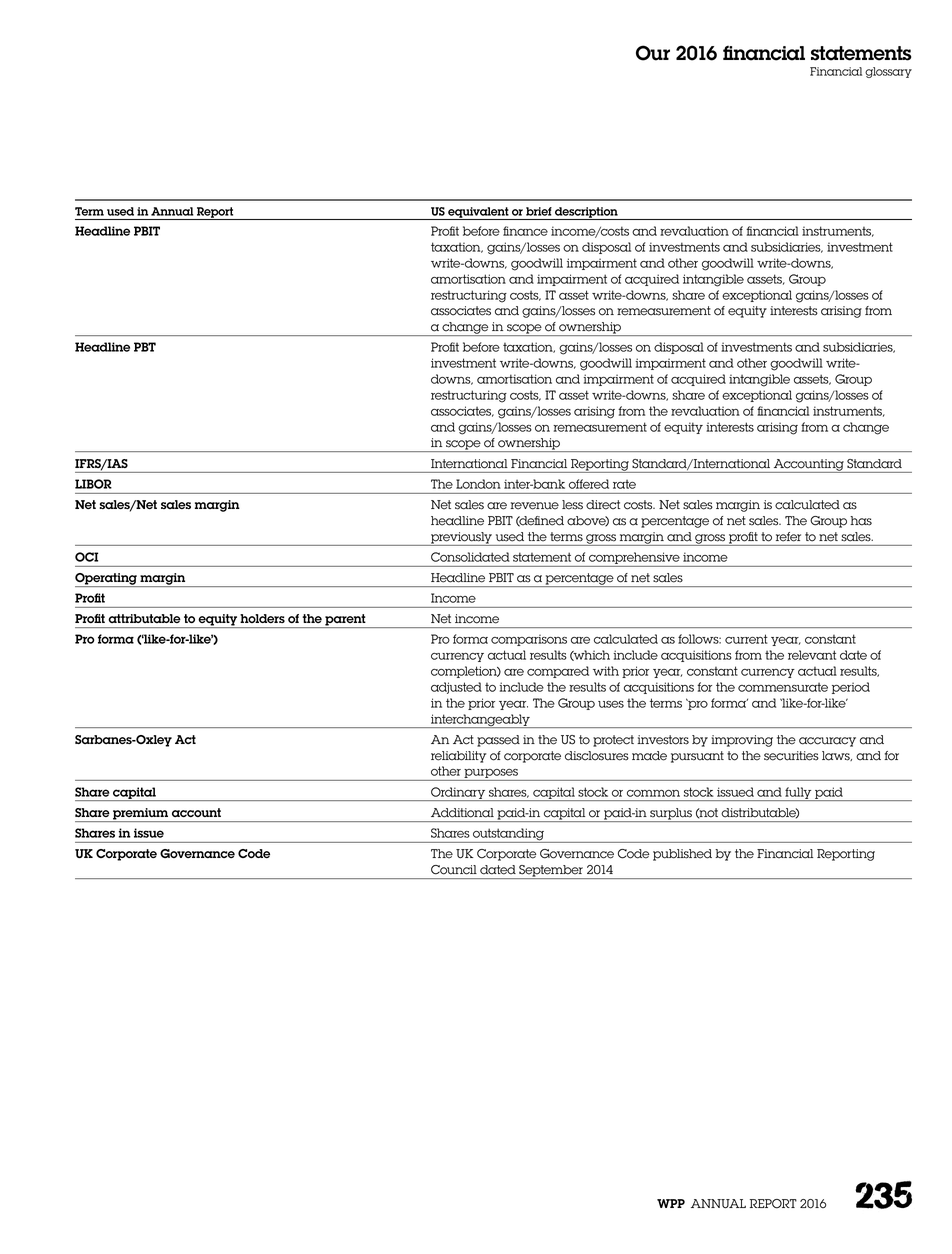 This screenshot has width=952, height=1254. I want to click on September, so click(551, 872).
